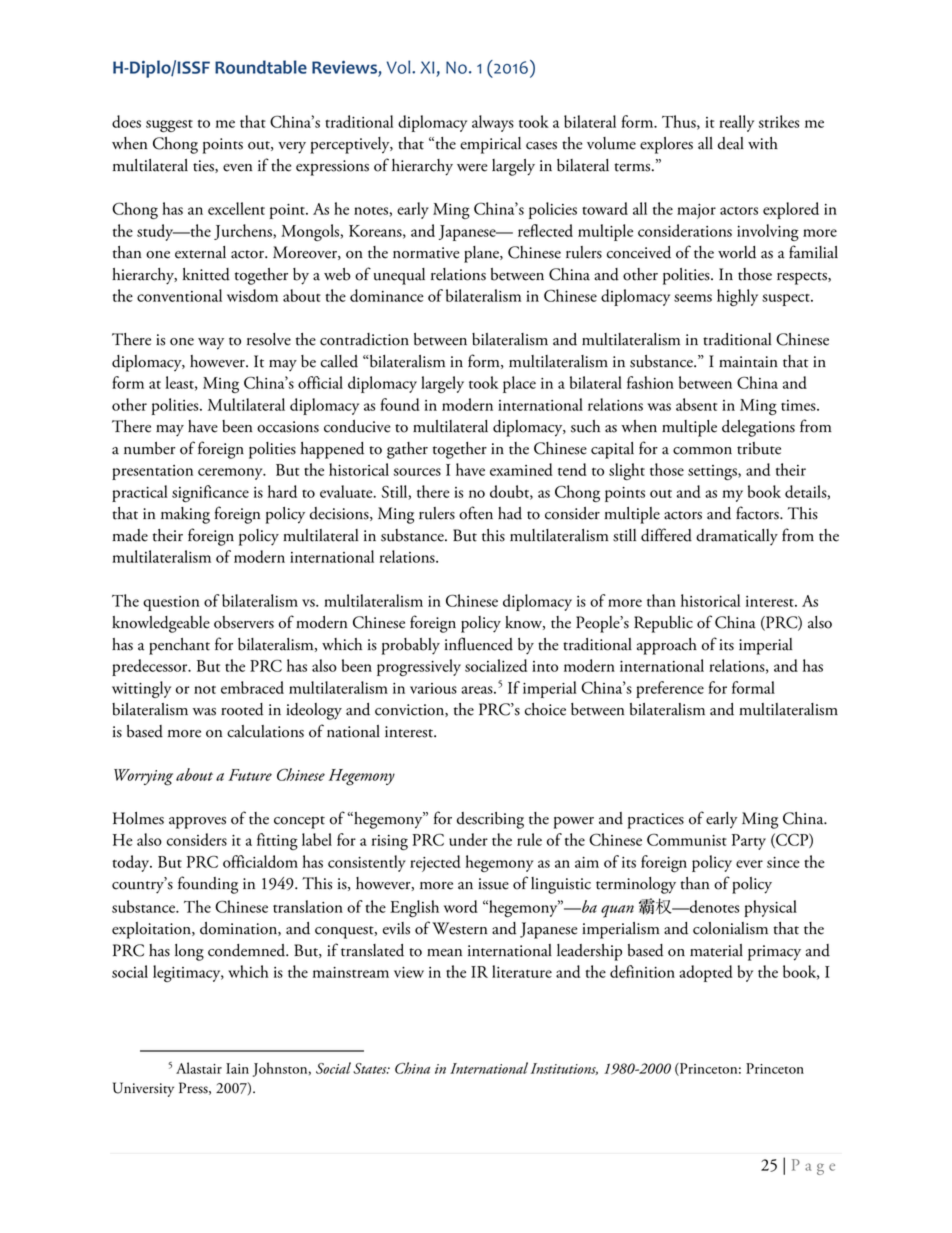 Image resolution: width=952 pixels, height=1233 pixels. I want to click on place, so click(519, 384).
